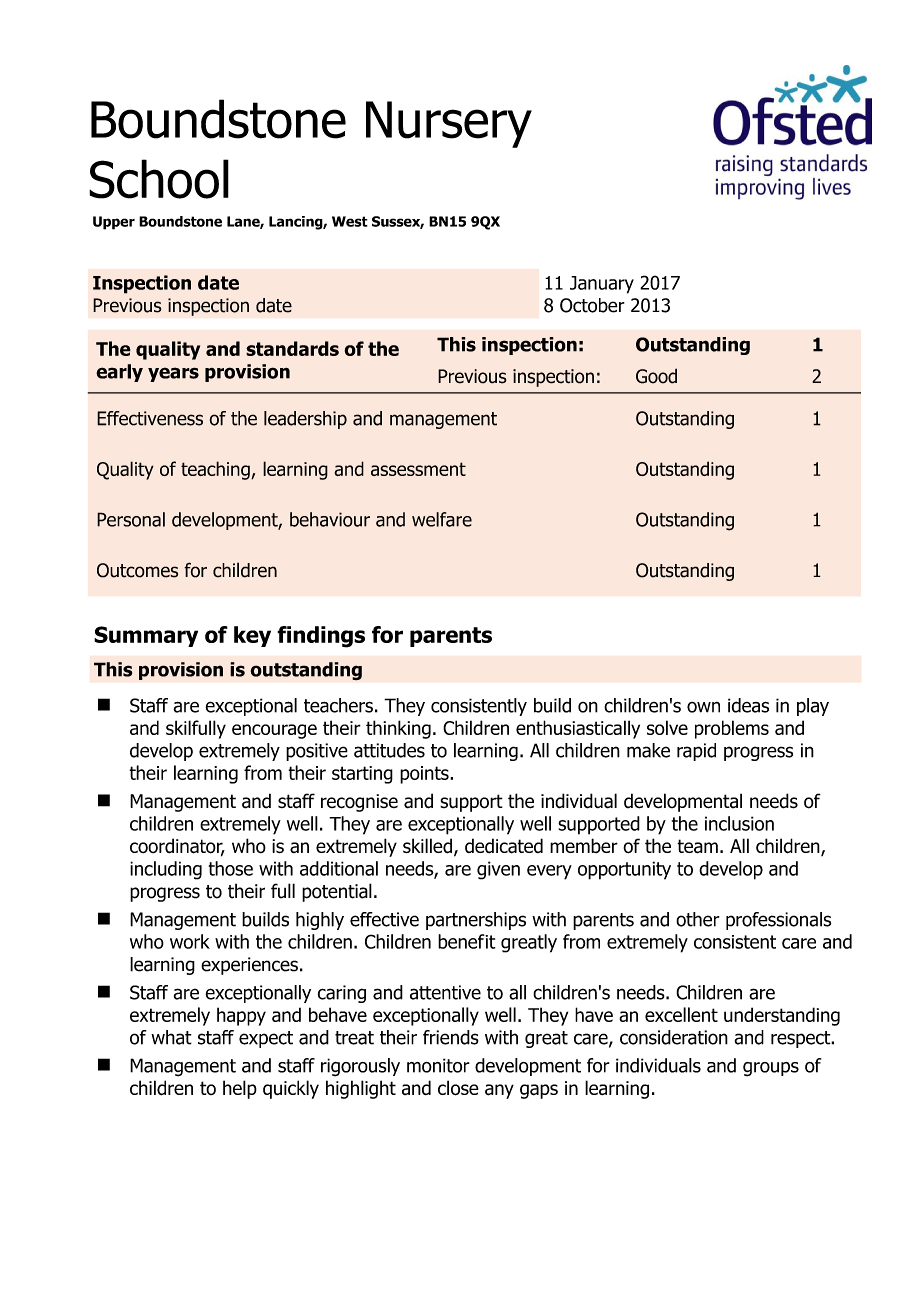 The image size is (924, 1308). I want to click on Nursery, so click(449, 124).
